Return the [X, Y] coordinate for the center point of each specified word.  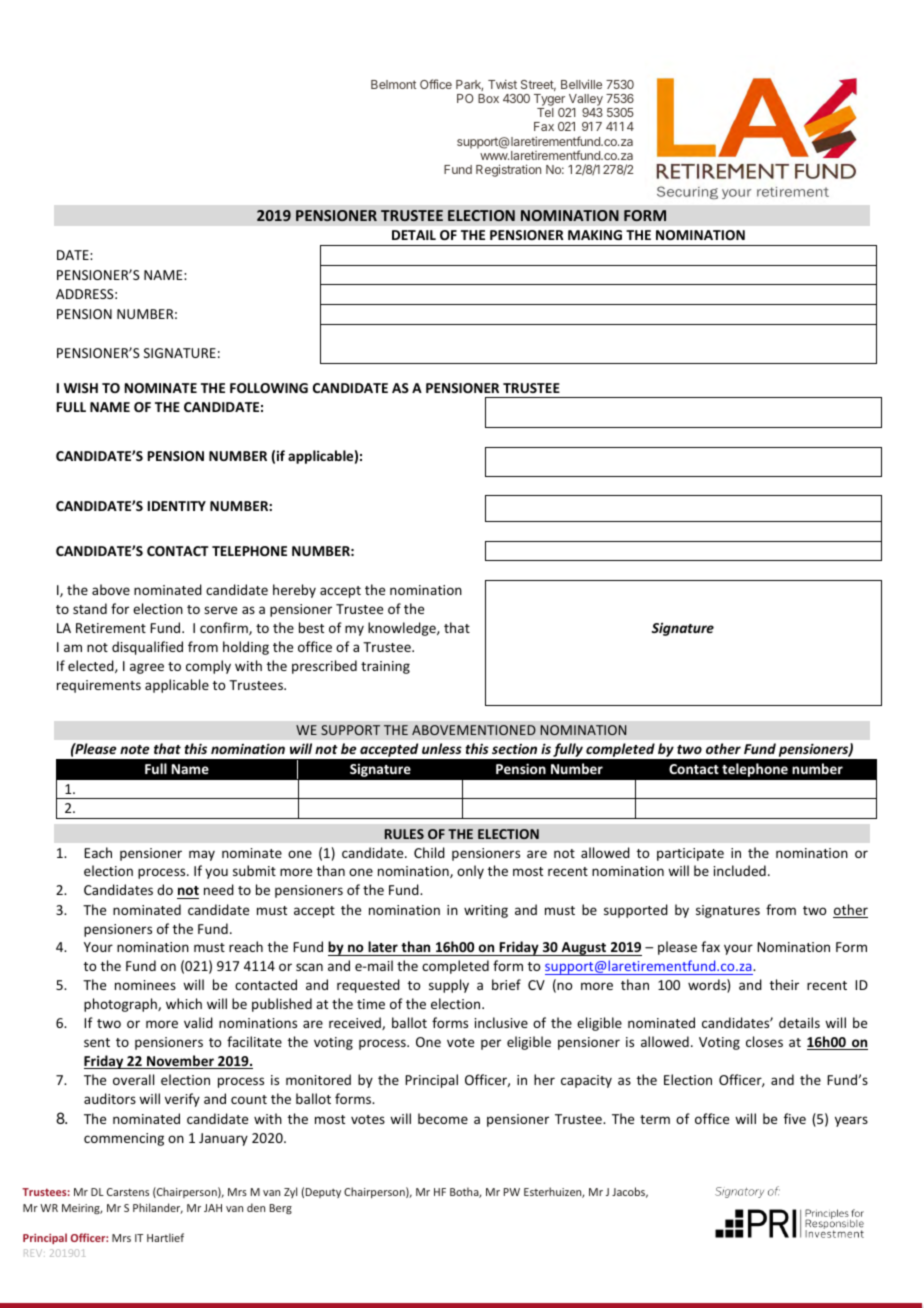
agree [147, 668]
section [514, 749]
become [443, 1118]
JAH [213, 1208]
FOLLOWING [269, 388]
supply [449, 986]
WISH [81, 388]
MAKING [595, 235]
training [385, 667]
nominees [145, 985]
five [795, 1118]
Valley [585, 101]
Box [488, 98]
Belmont [393, 84]
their [784, 984]
